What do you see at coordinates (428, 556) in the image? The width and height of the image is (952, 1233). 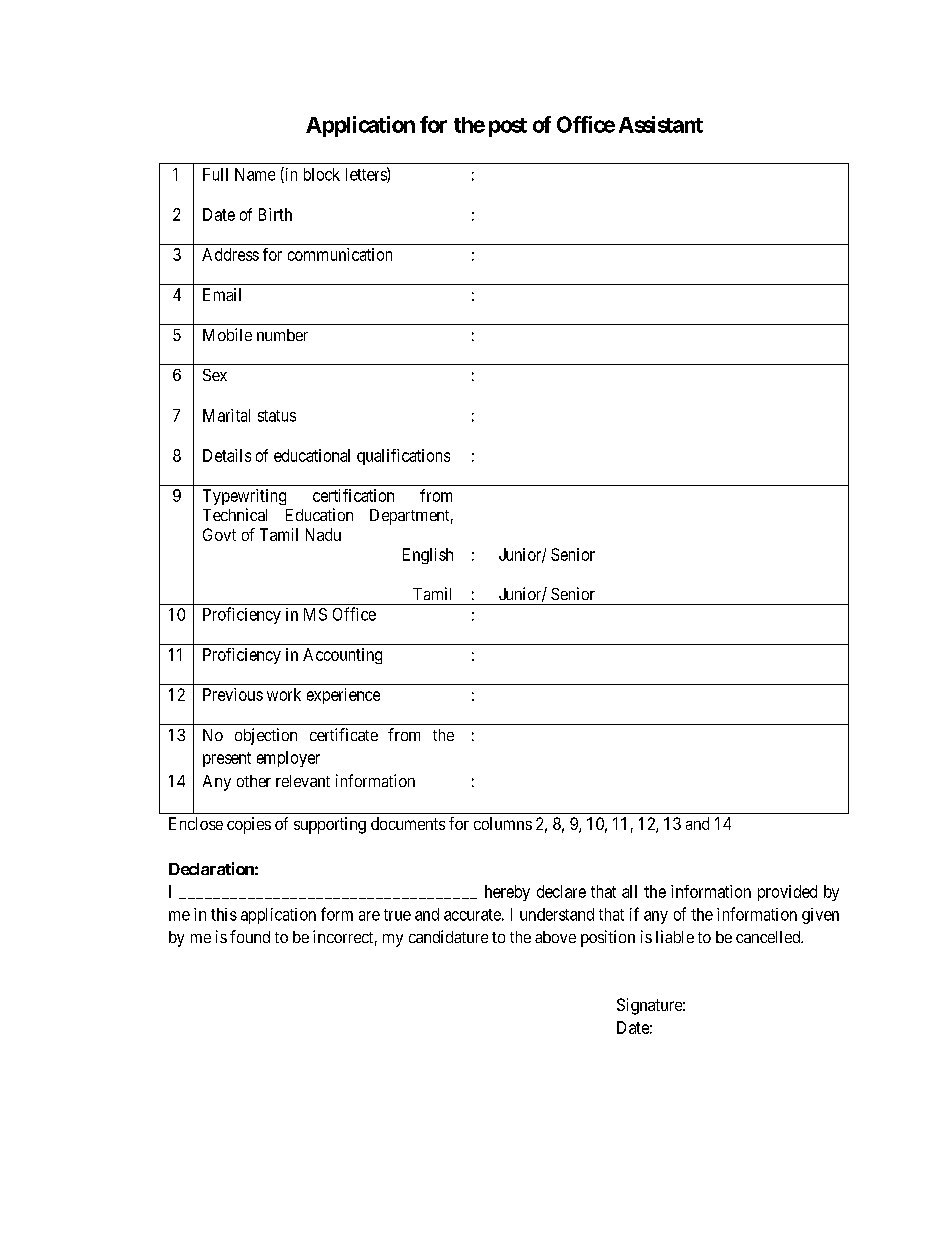 I see `English` at bounding box center [428, 556].
